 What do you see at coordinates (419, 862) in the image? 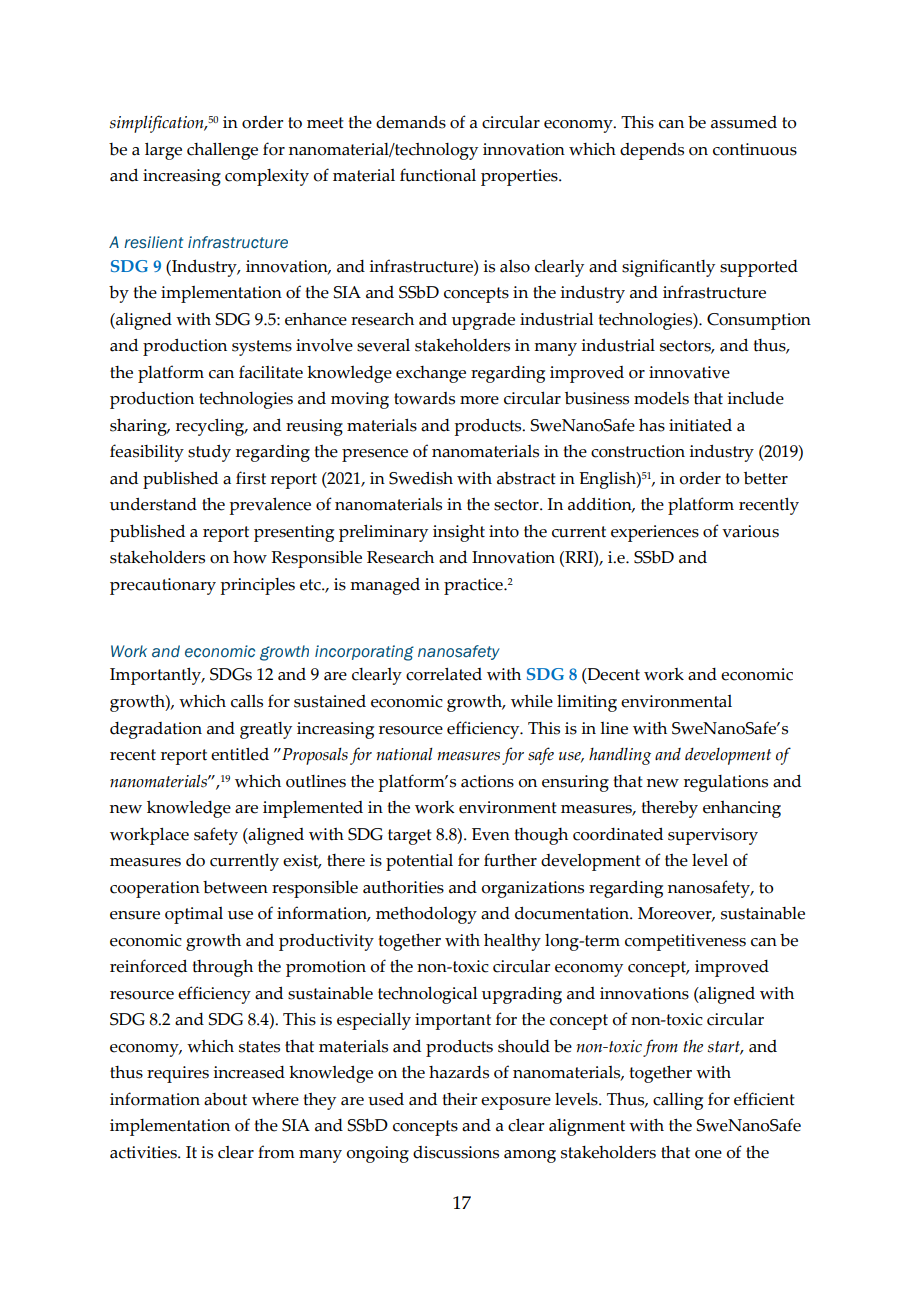
I see `potential` at bounding box center [419, 862].
